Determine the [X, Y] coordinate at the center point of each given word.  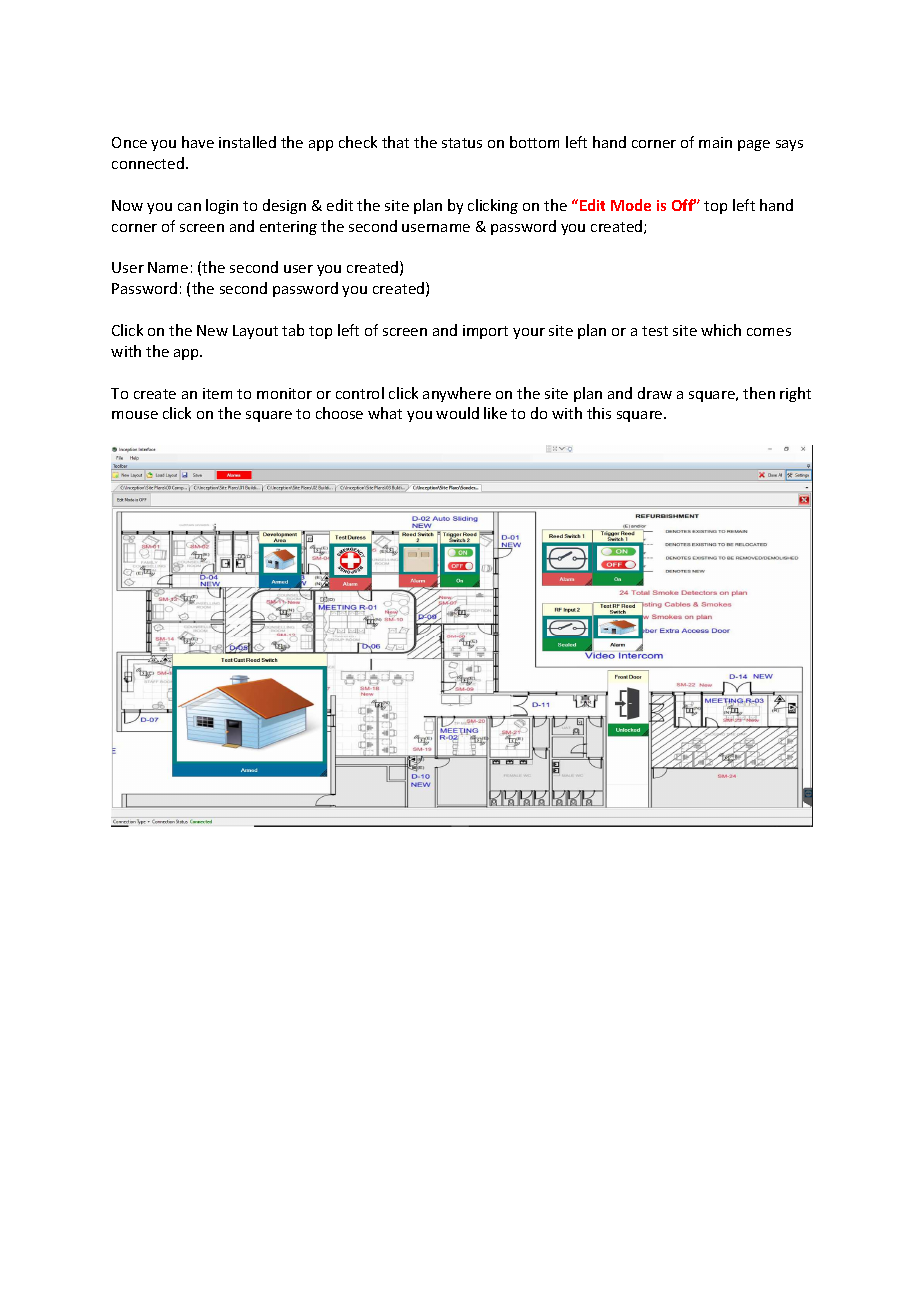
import [485, 332]
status [462, 143]
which [721, 330]
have [198, 142]
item [217, 393]
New [212, 330]
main [715, 142]
